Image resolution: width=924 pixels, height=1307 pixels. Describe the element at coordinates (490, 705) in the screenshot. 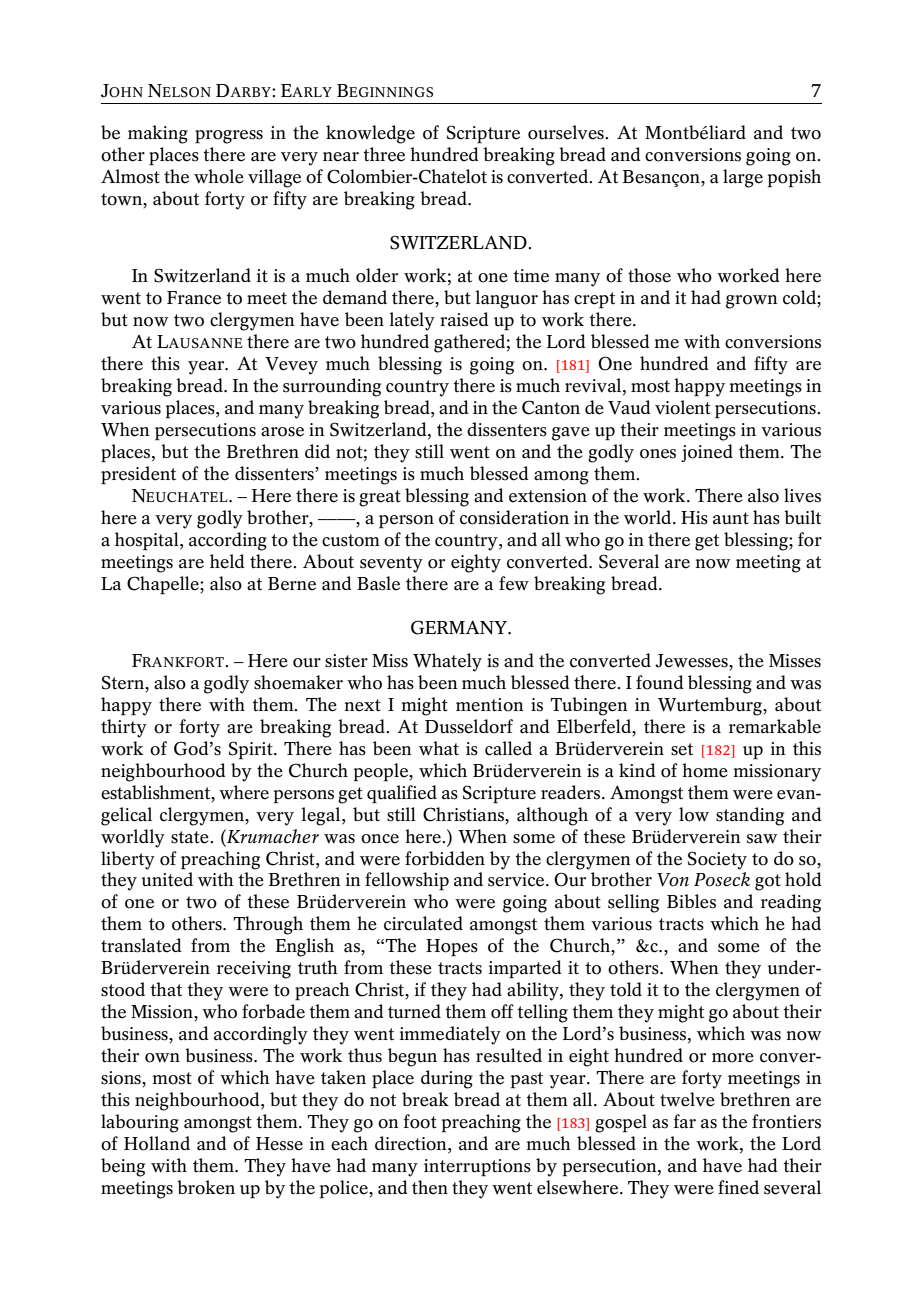

I see `mention` at that location.
